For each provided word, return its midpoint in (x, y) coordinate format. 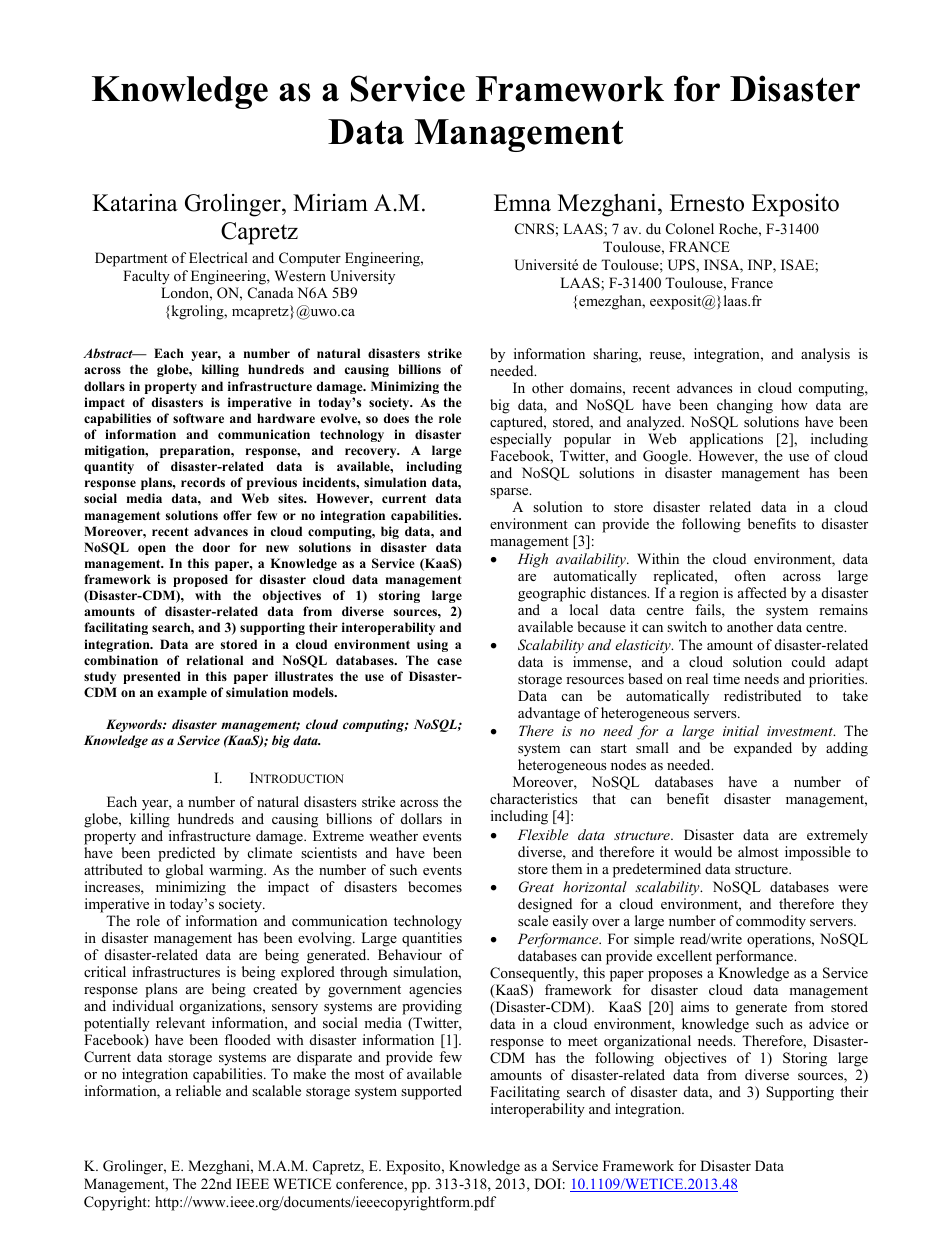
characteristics (533, 798)
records (203, 482)
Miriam (330, 202)
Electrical (218, 257)
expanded (763, 749)
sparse (510, 493)
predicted (186, 854)
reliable (198, 1090)
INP (761, 266)
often (750, 575)
